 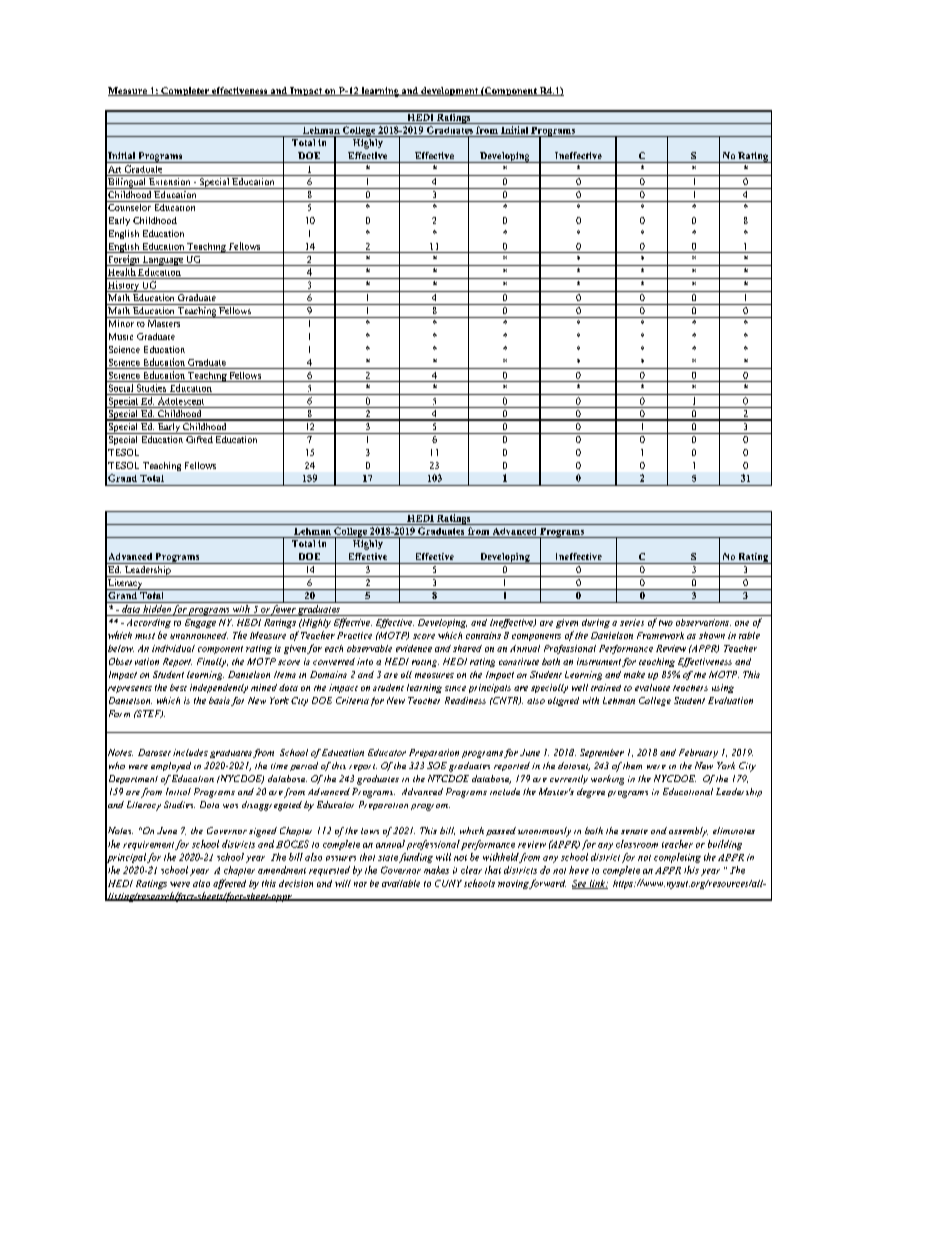 I want to click on clear, so click(x=471, y=870).
